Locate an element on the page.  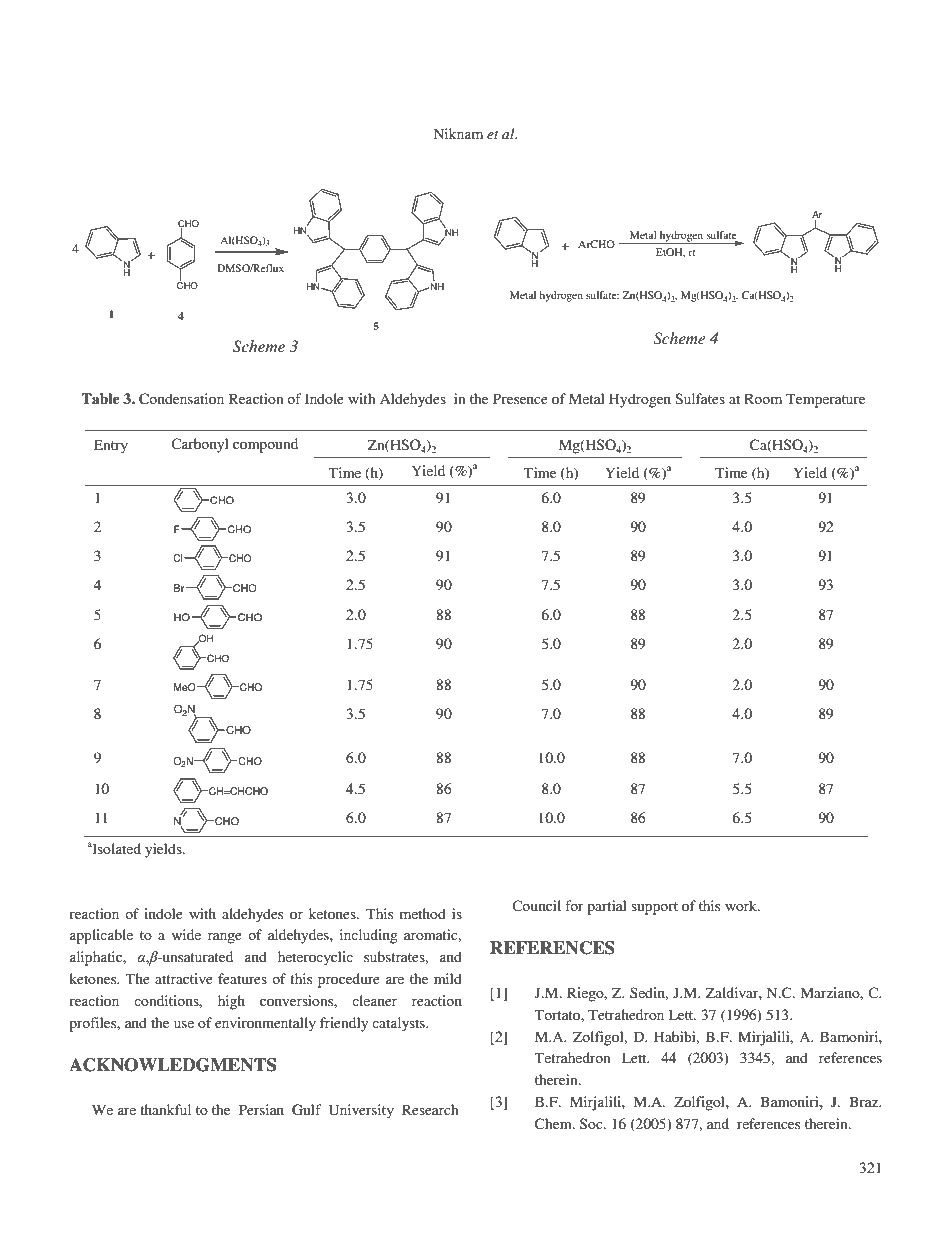
Room is located at coordinates (763, 398).
